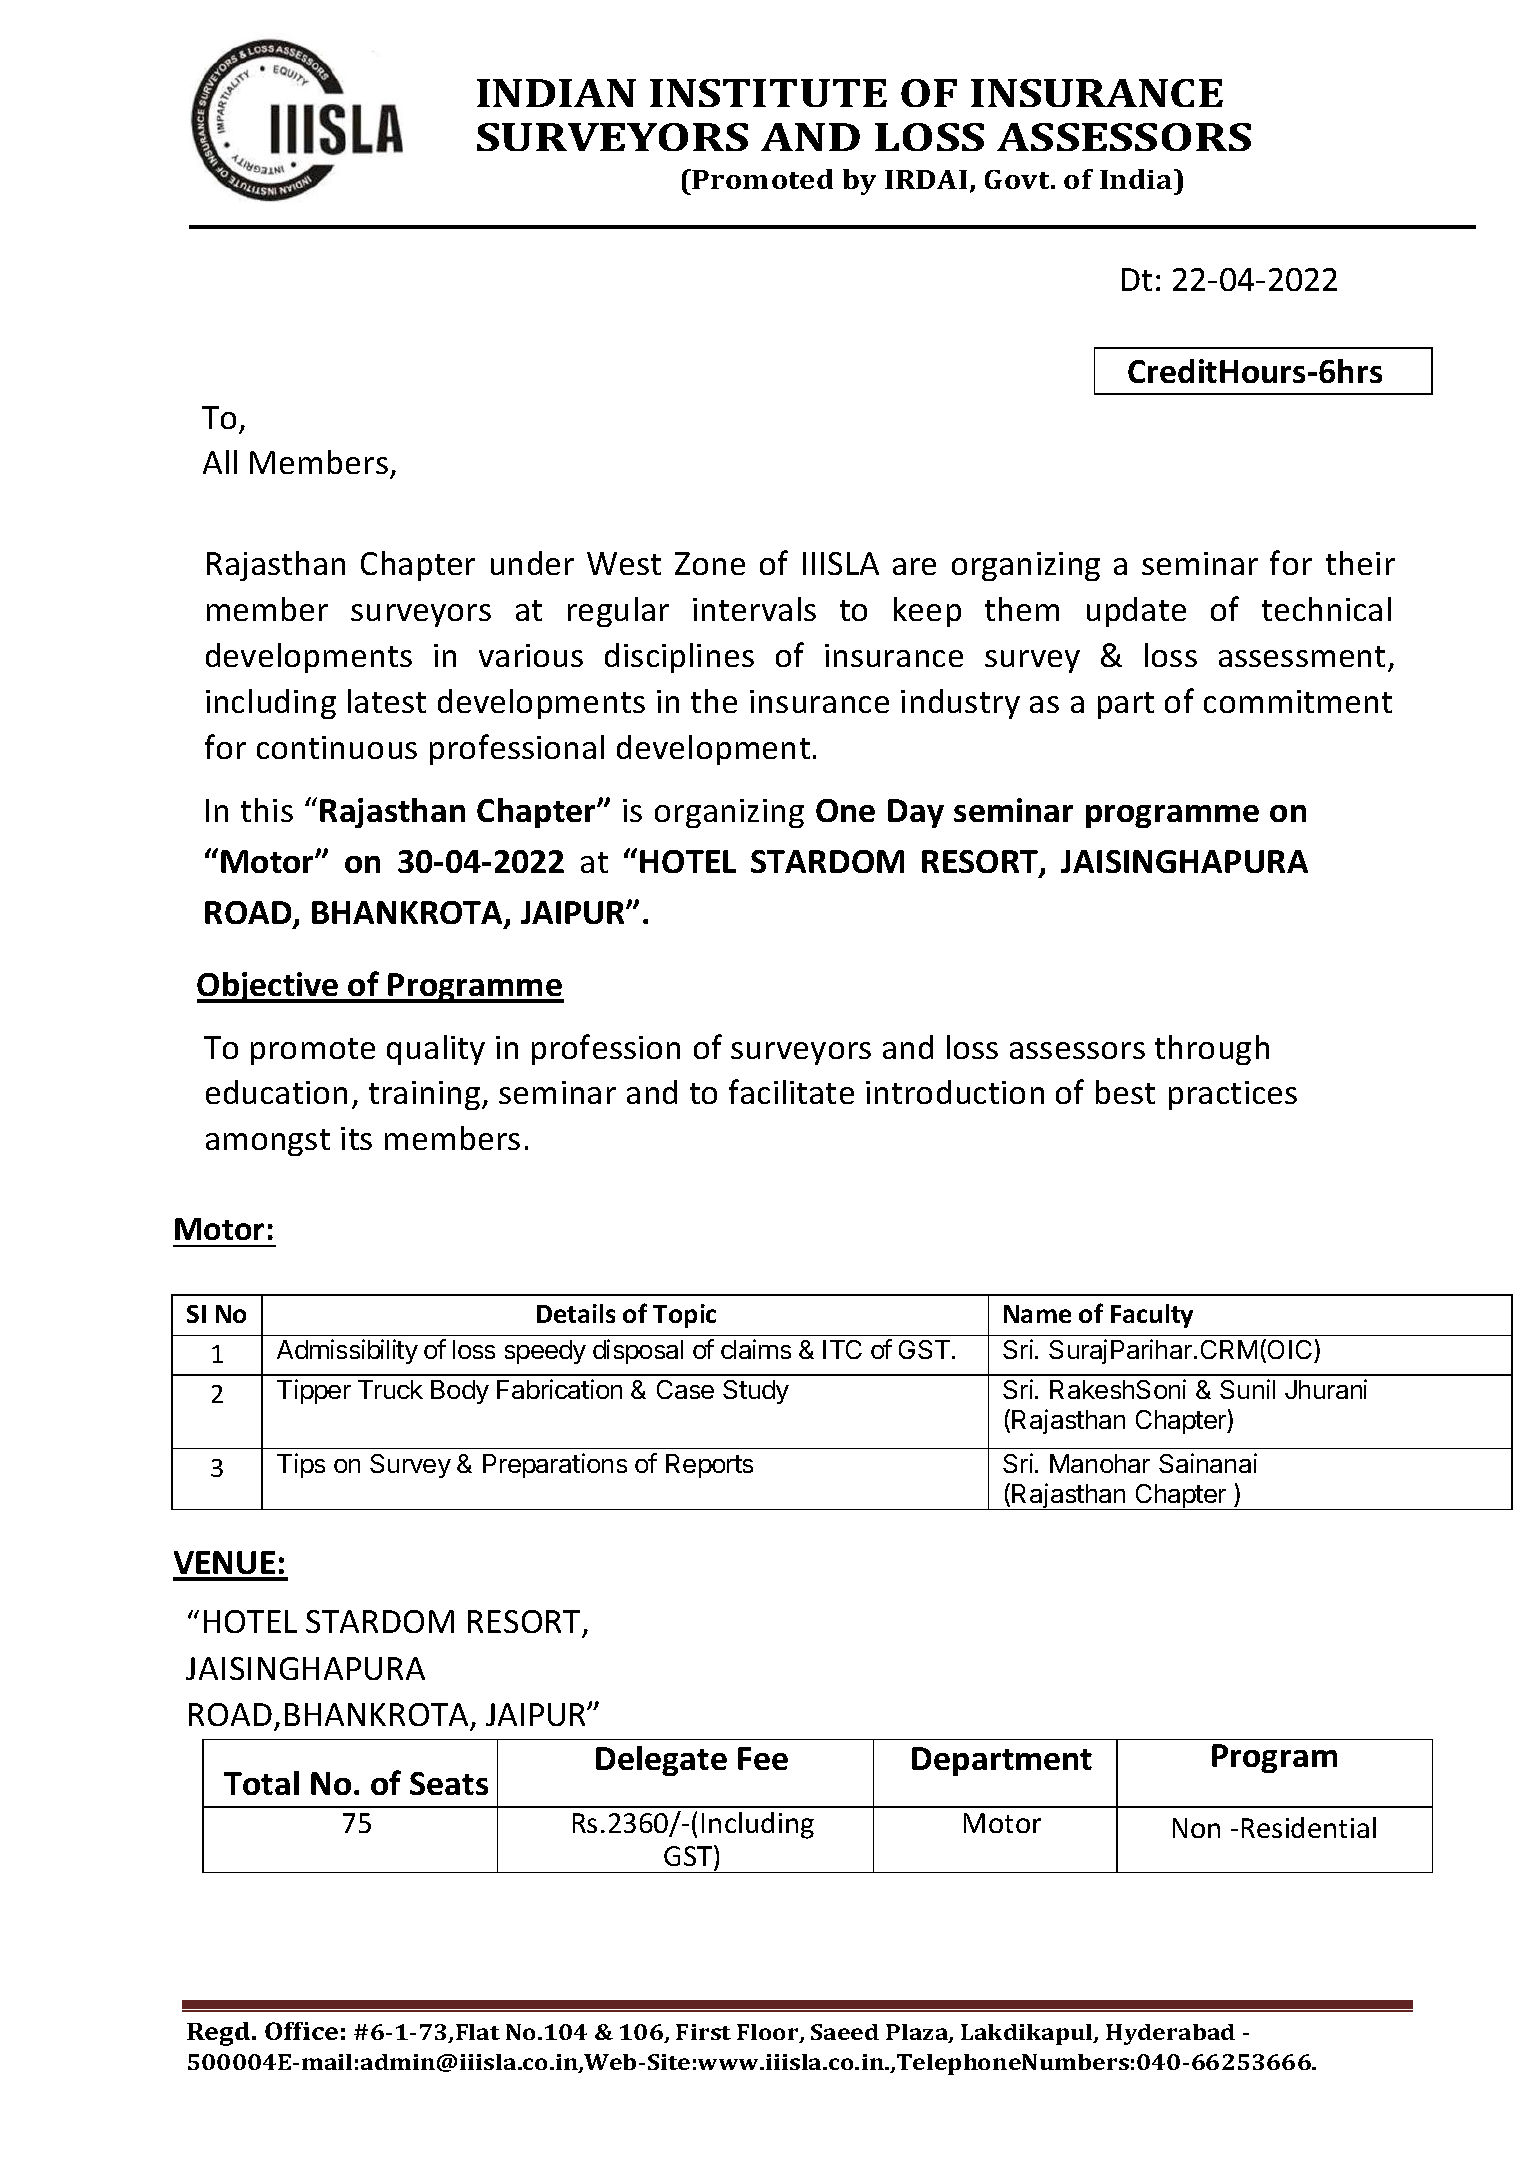  What do you see at coordinates (301, 2031) in the page?
I see `Office` at bounding box center [301, 2031].
